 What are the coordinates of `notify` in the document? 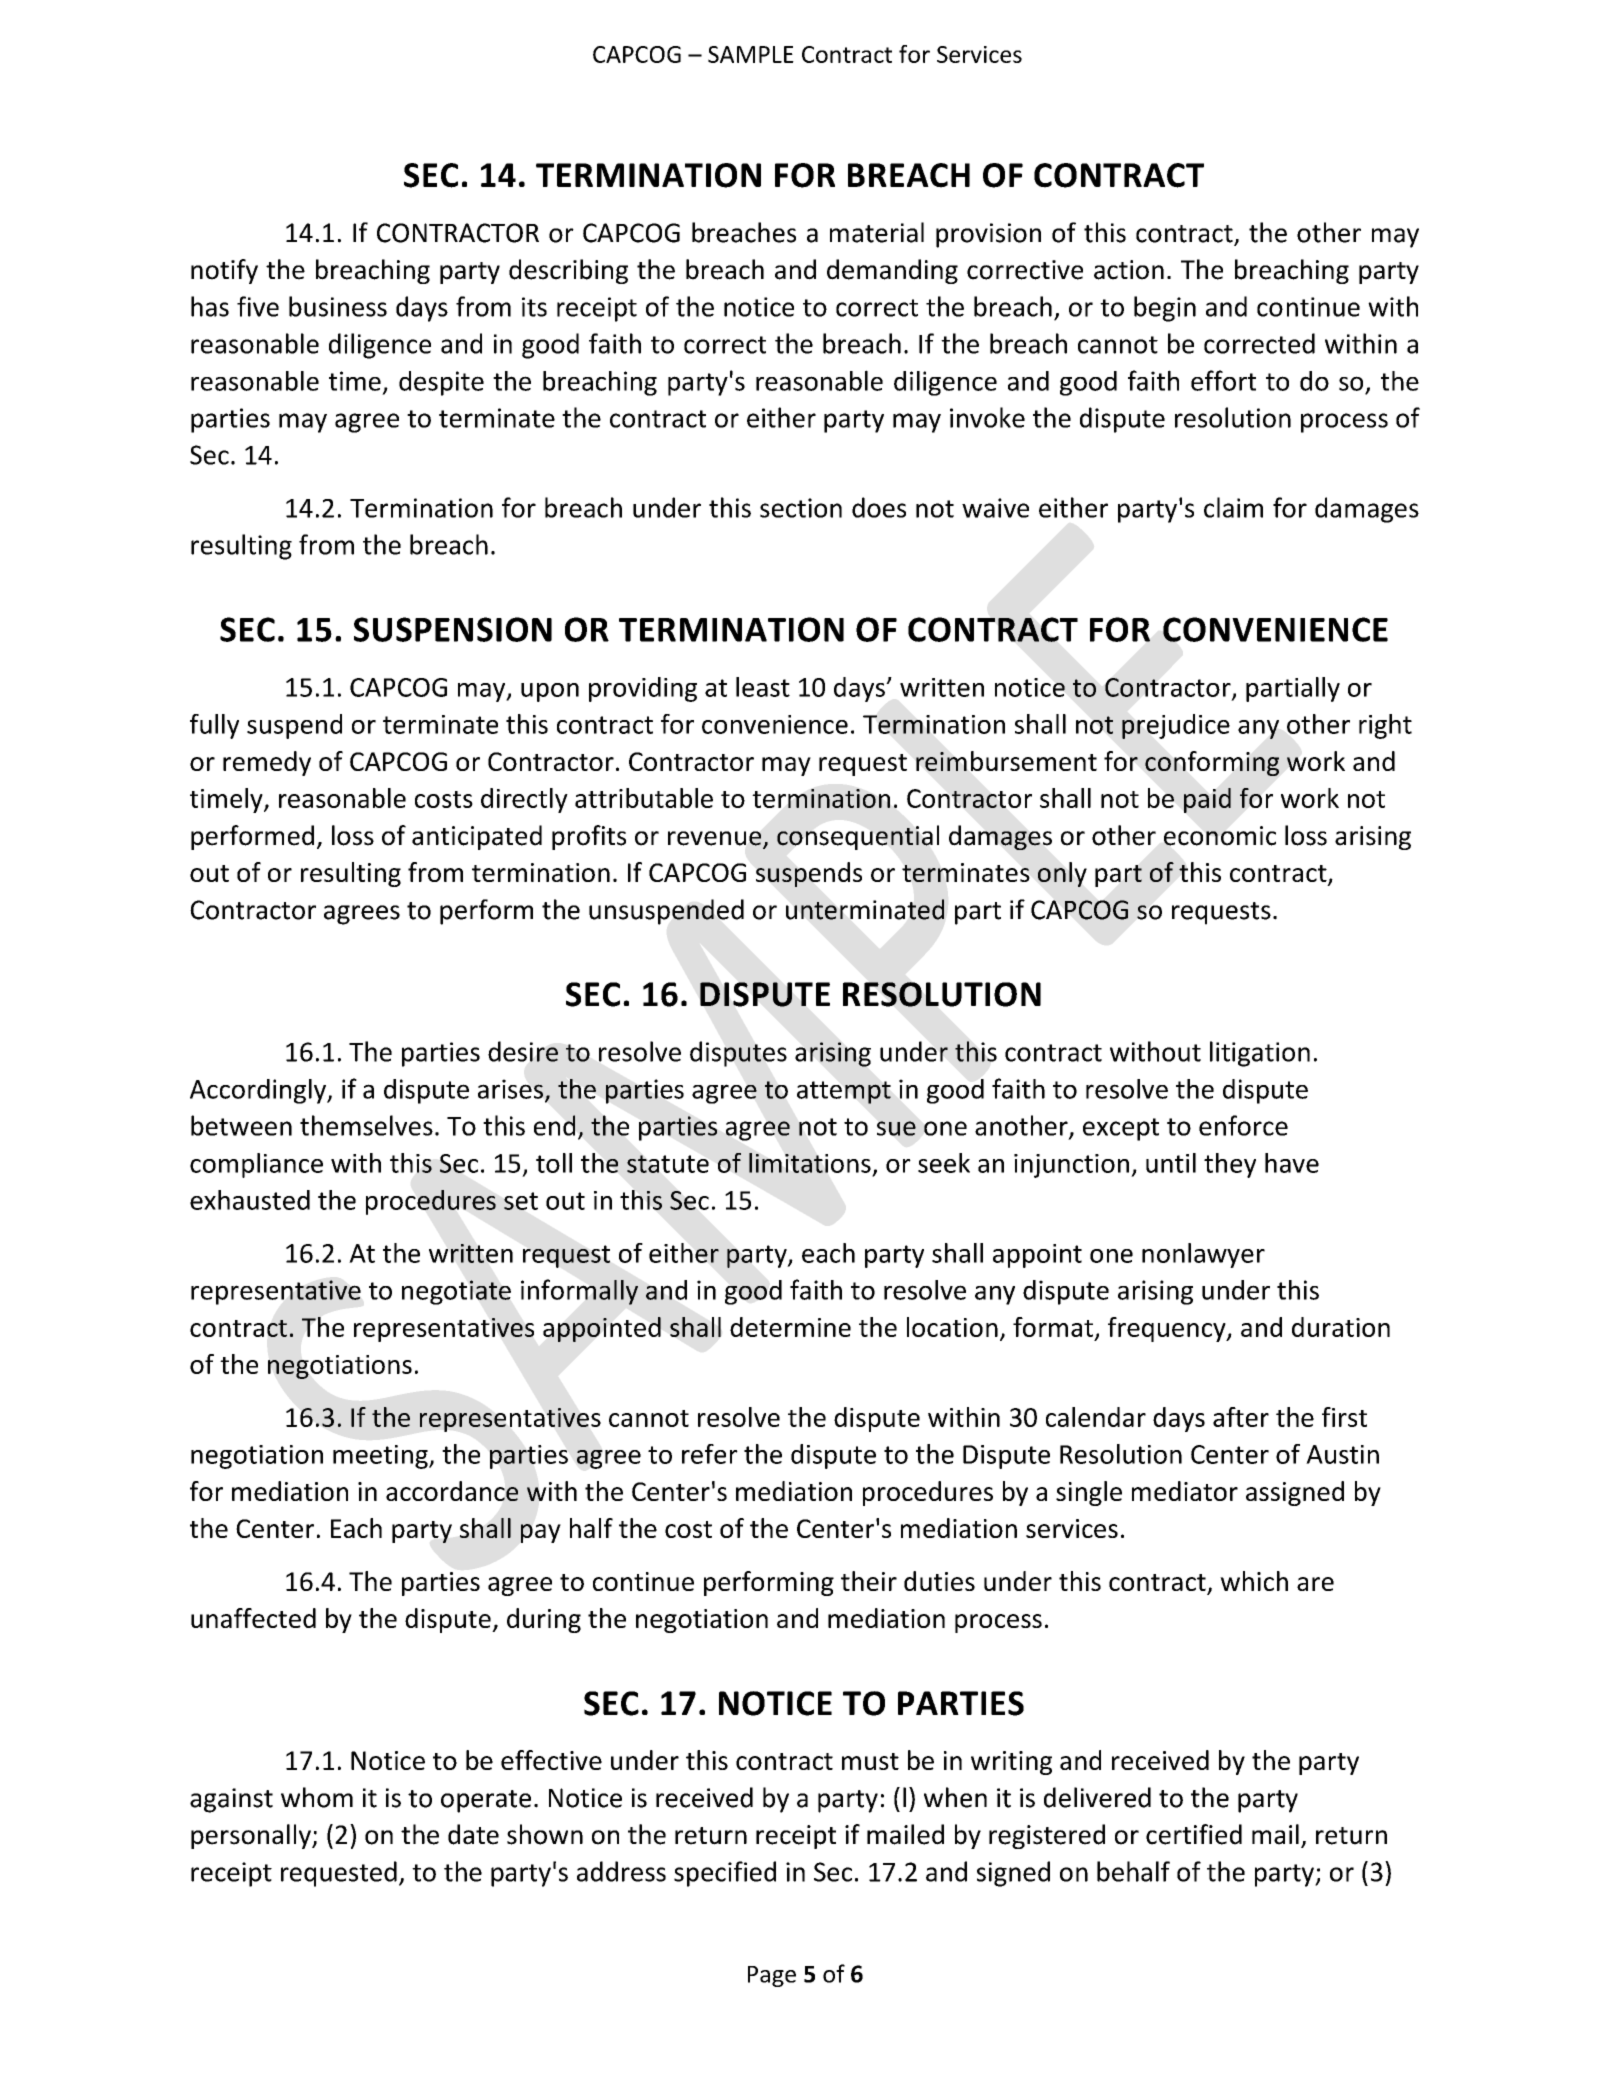 It's located at (224, 271).
